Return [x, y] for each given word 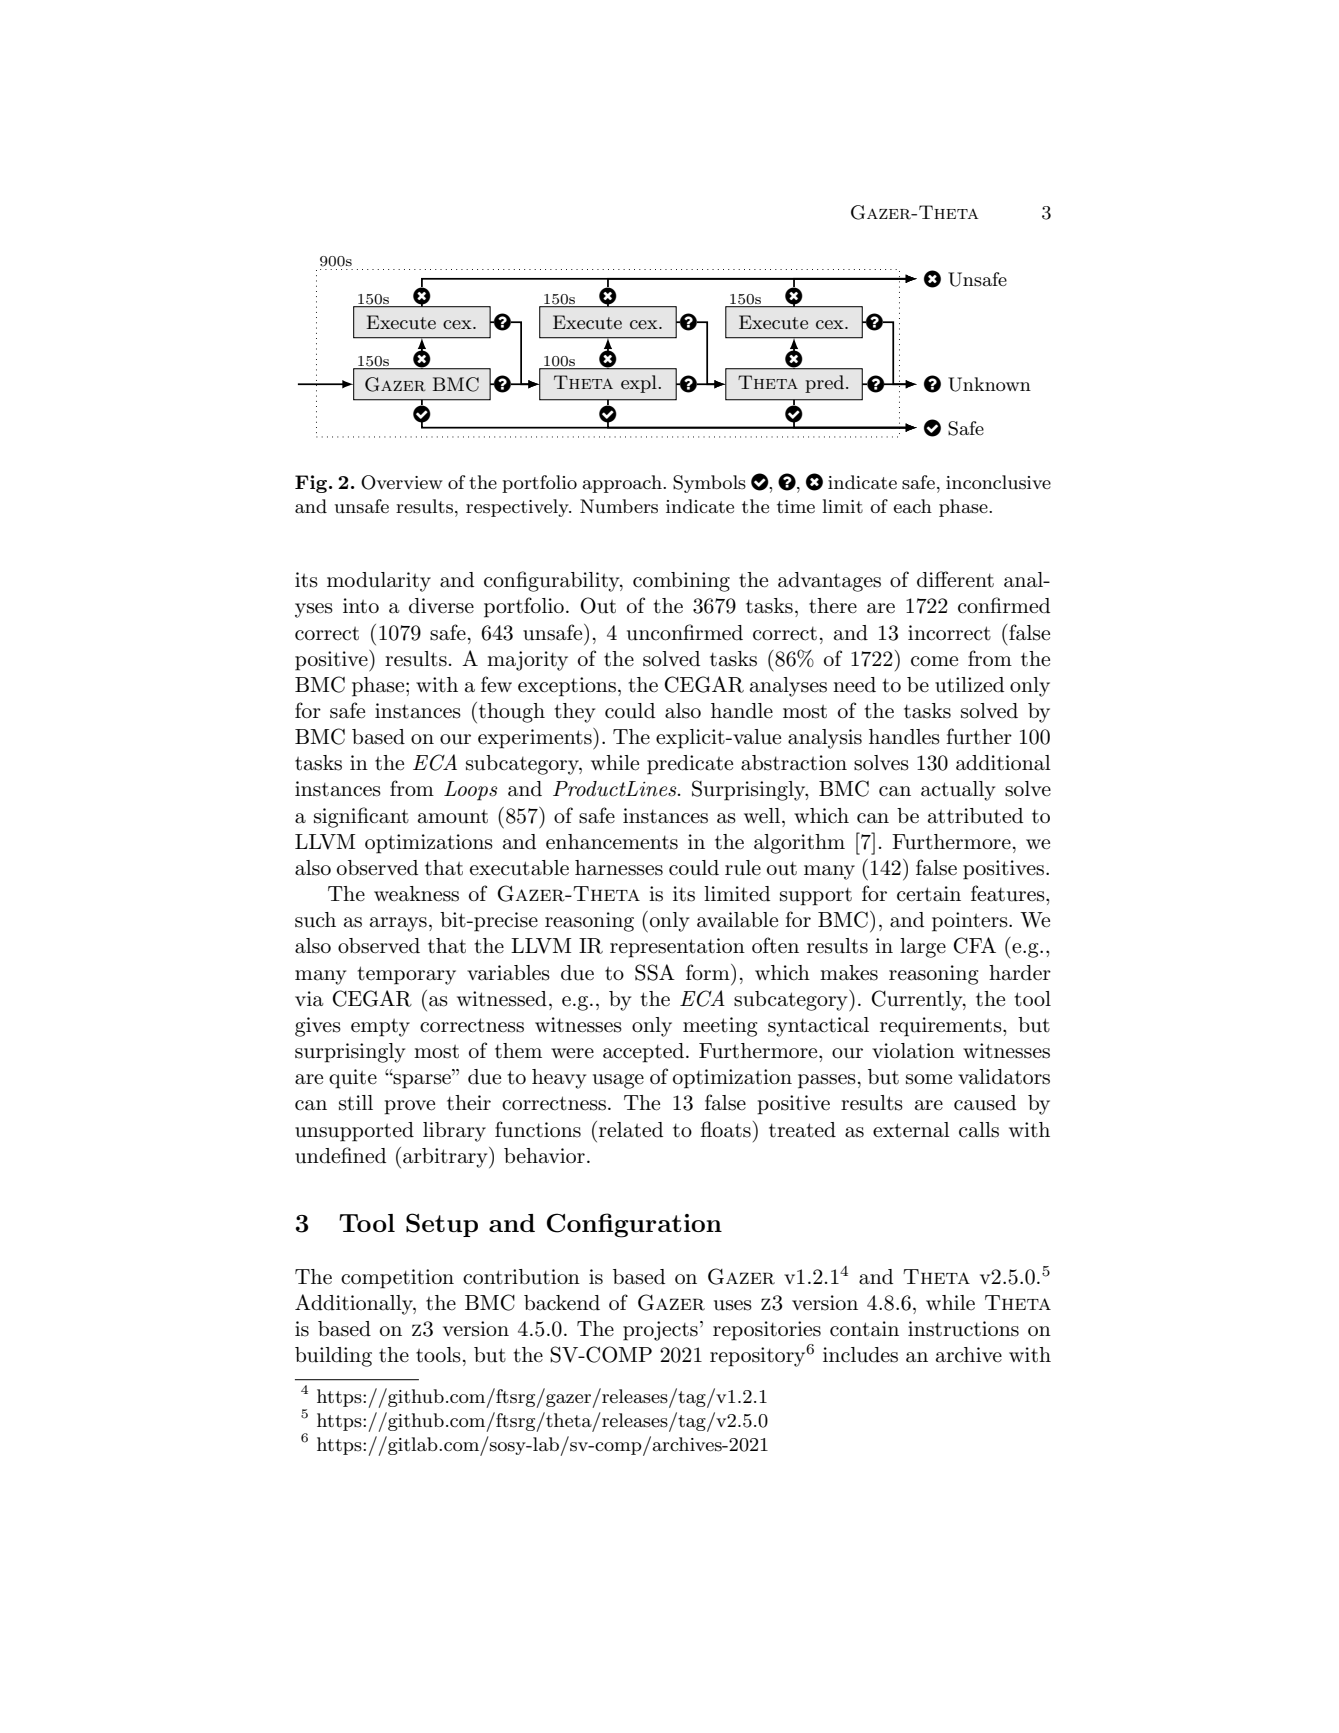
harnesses [619, 868]
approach [623, 484]
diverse [441, 606]
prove [409, 1107]
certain [929, 894]
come [934, 661]
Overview [402, 482]
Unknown [989, 384]
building [333, 1357]
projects [660, 1331]
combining [681, 582]
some [929, 1079]
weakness [416, 894]
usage [618, 1081]
